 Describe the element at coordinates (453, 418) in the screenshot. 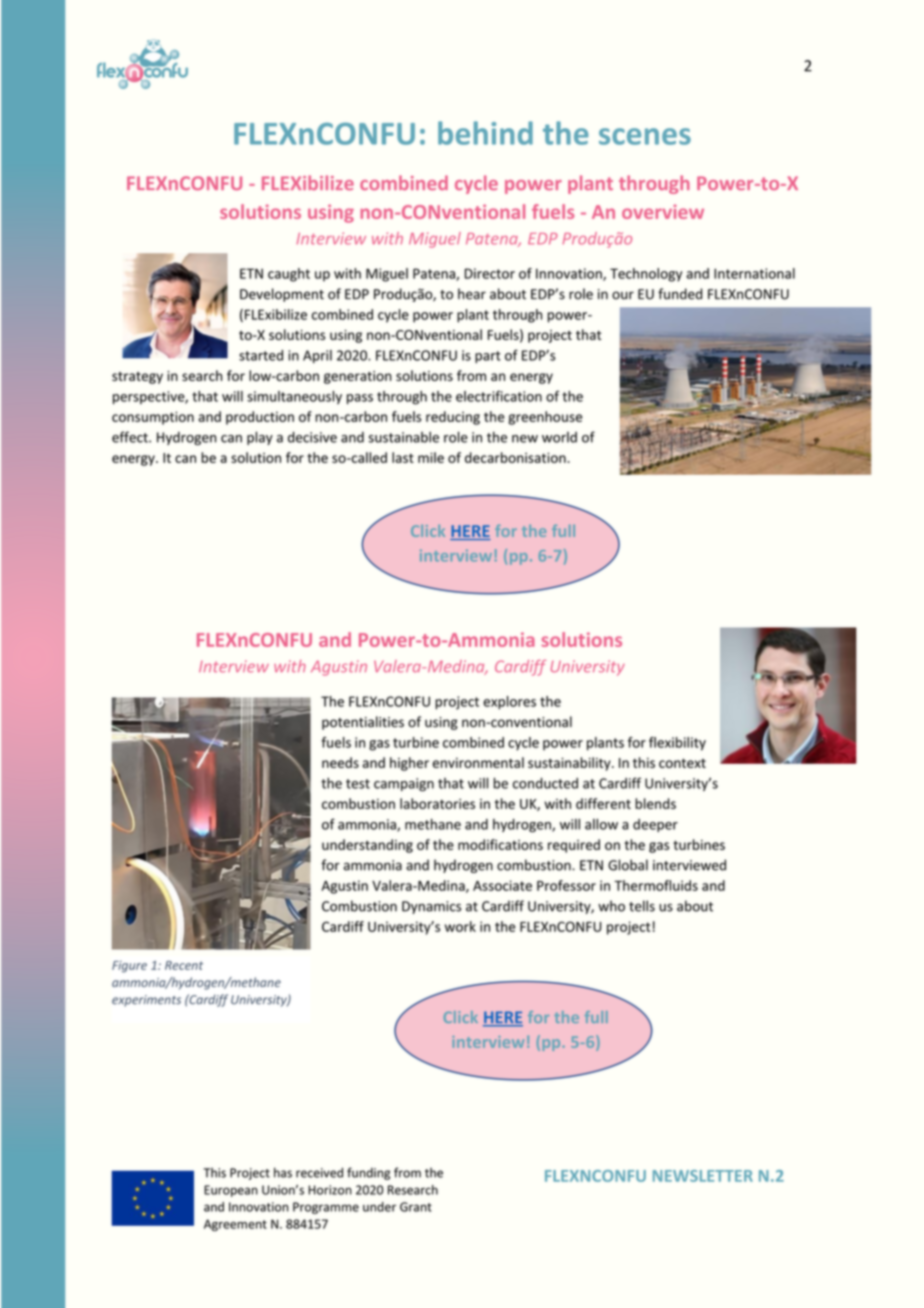

I see `reducing` at that location.
